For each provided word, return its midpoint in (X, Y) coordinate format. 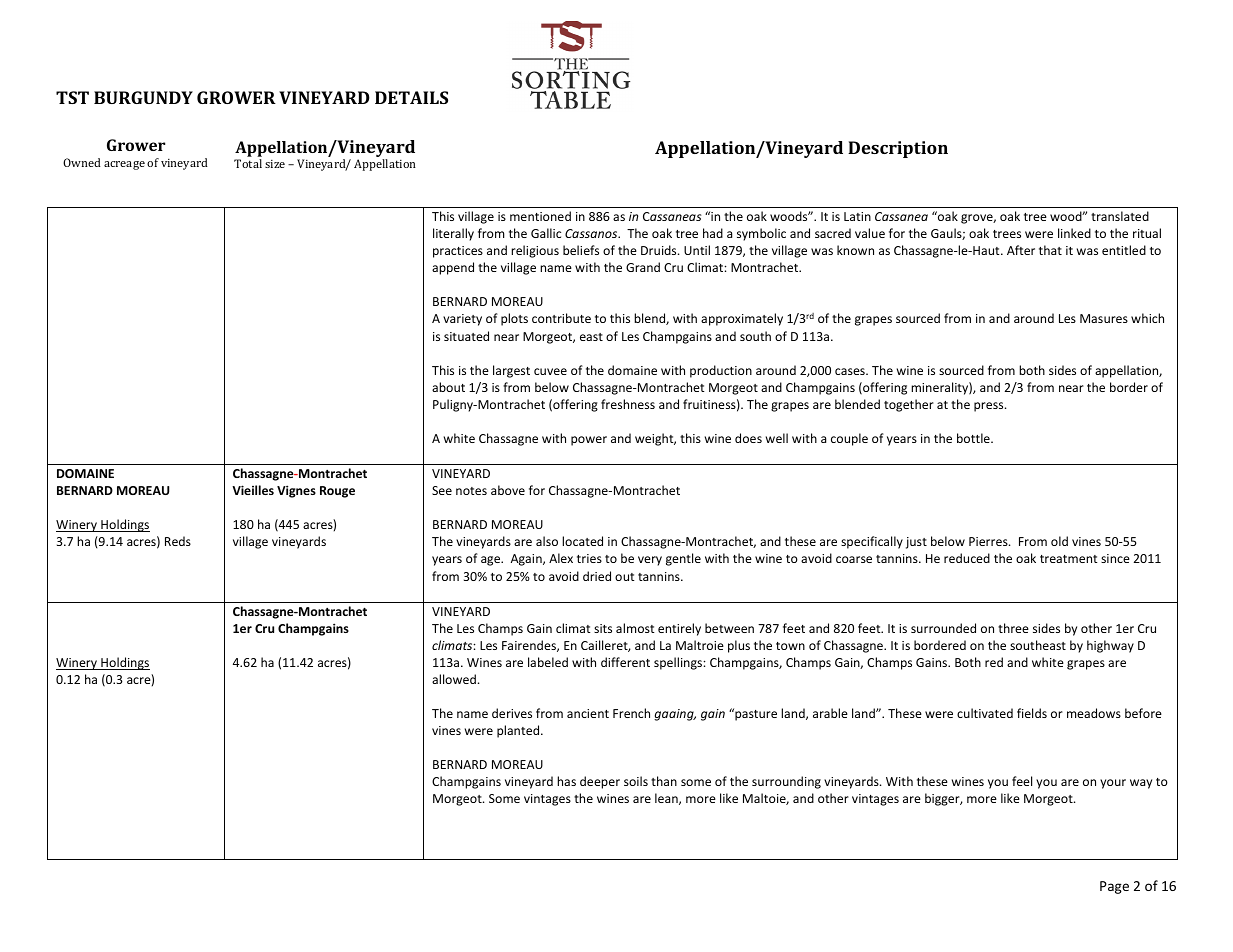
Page (1114, 887)
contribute (561, 318)
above (508, 490)
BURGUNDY (143, 97)
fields (1032, 713)
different (625, 662)
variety (462, 320)
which (1147, 318)
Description (898, 149)
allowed (454, 679)
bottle (974, 438)
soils (636, 781)
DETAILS (411, 97)
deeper (600, 782)
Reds (178, 541)
